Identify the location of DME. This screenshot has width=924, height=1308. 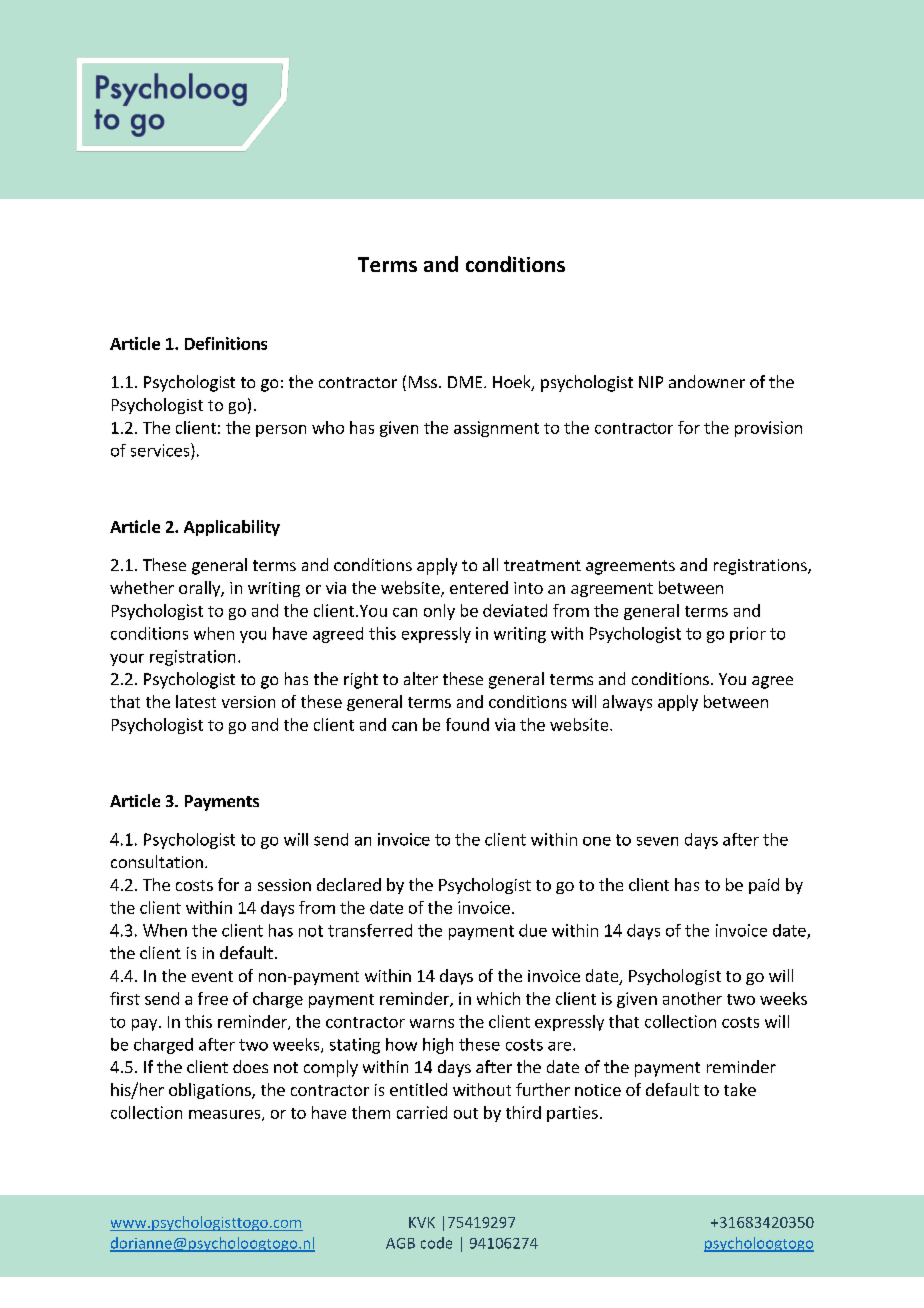
(466, 382).
